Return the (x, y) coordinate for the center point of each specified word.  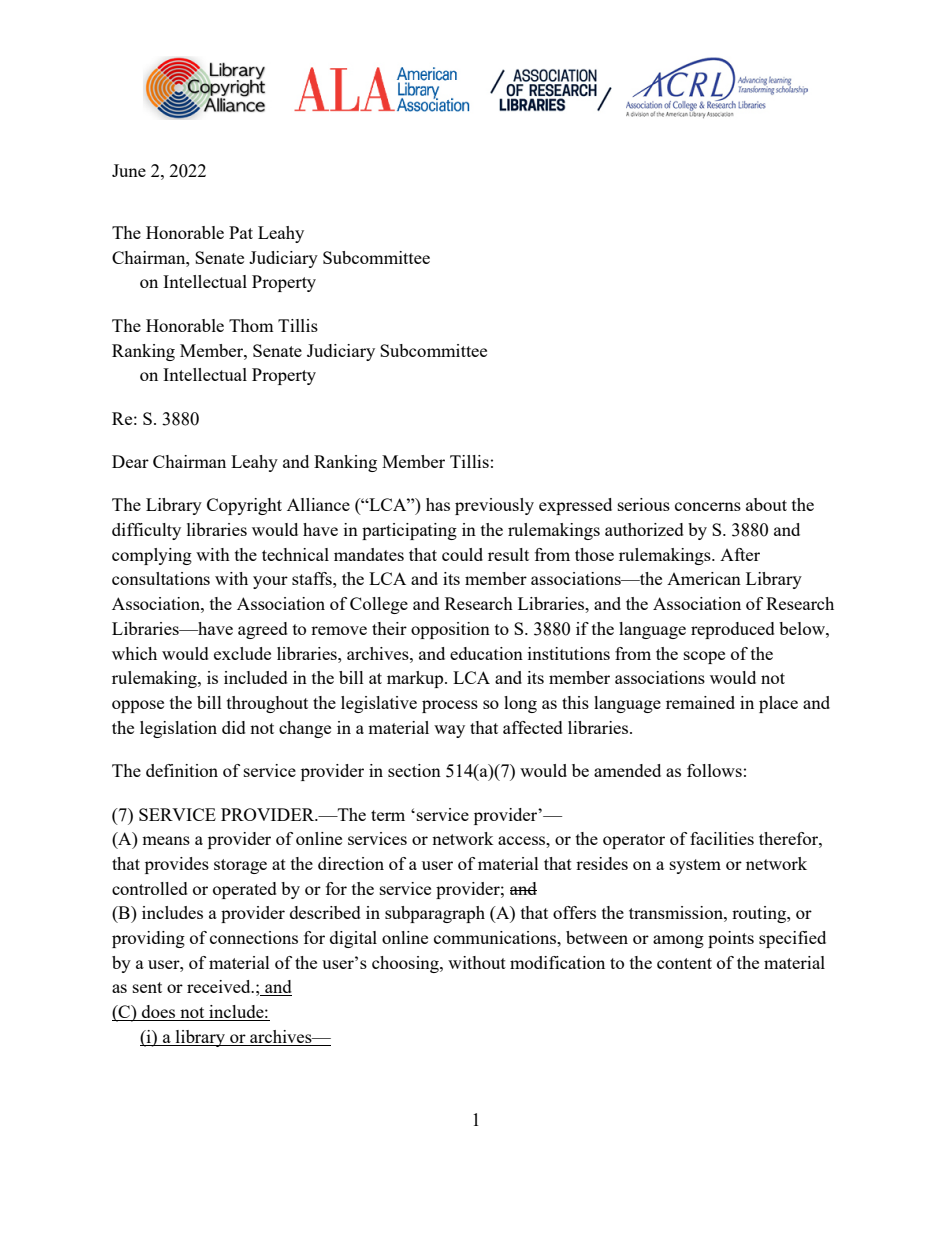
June (129, 170)
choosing (406, 964)
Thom (251, 325)
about (766, 504)
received (220, 986)
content (684, 963)
